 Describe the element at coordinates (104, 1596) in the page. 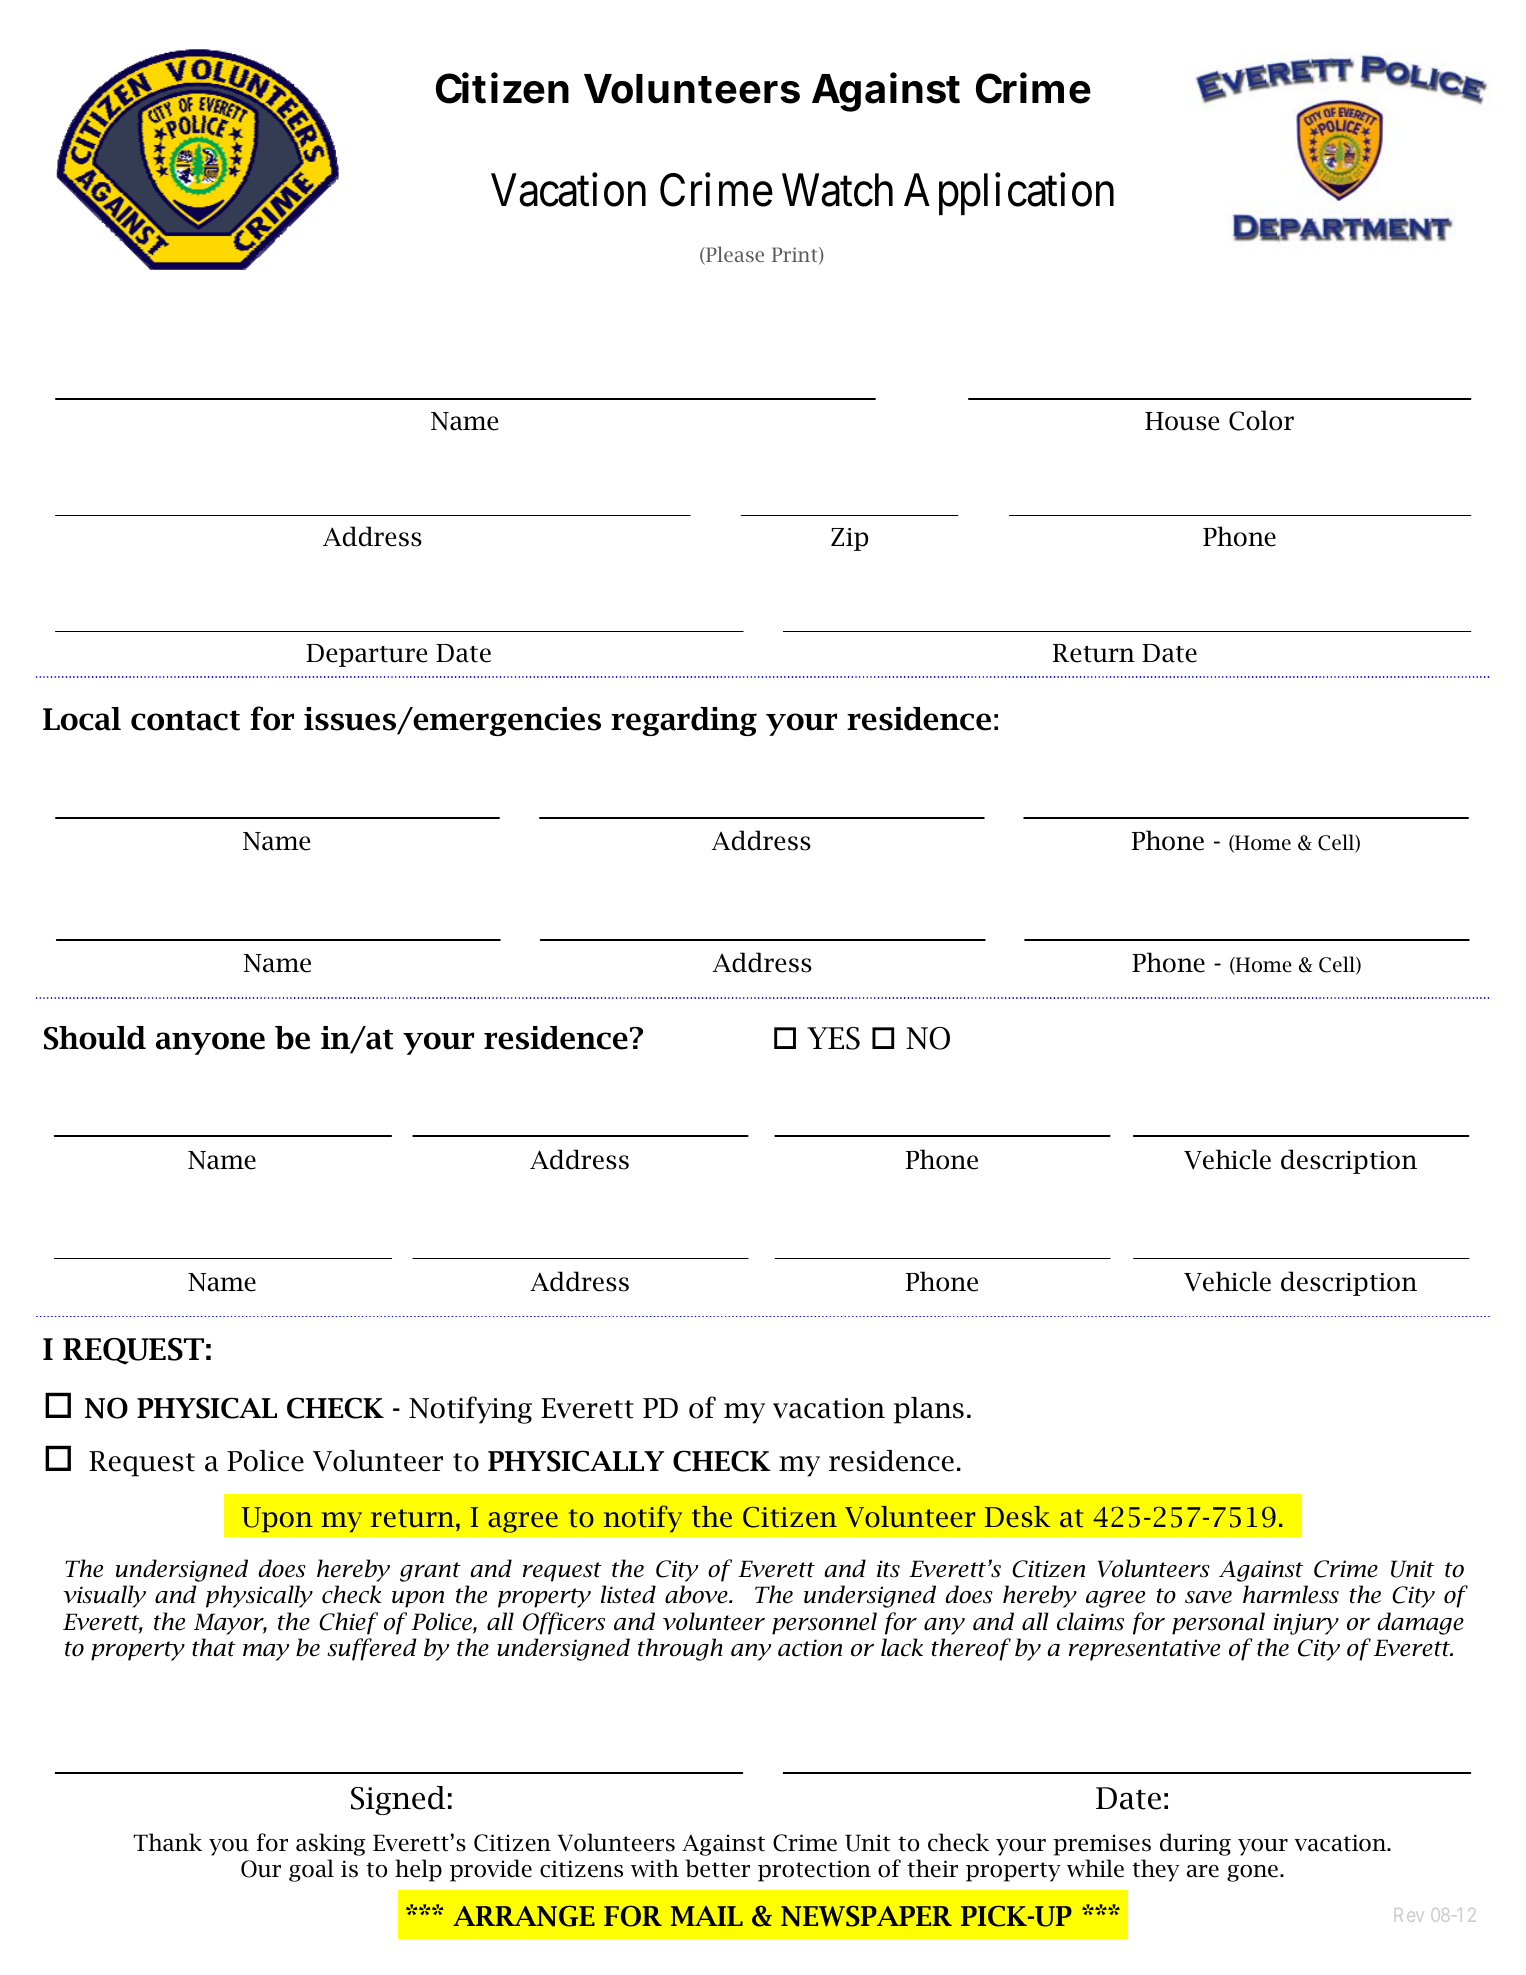

I see `visually` at that location.
